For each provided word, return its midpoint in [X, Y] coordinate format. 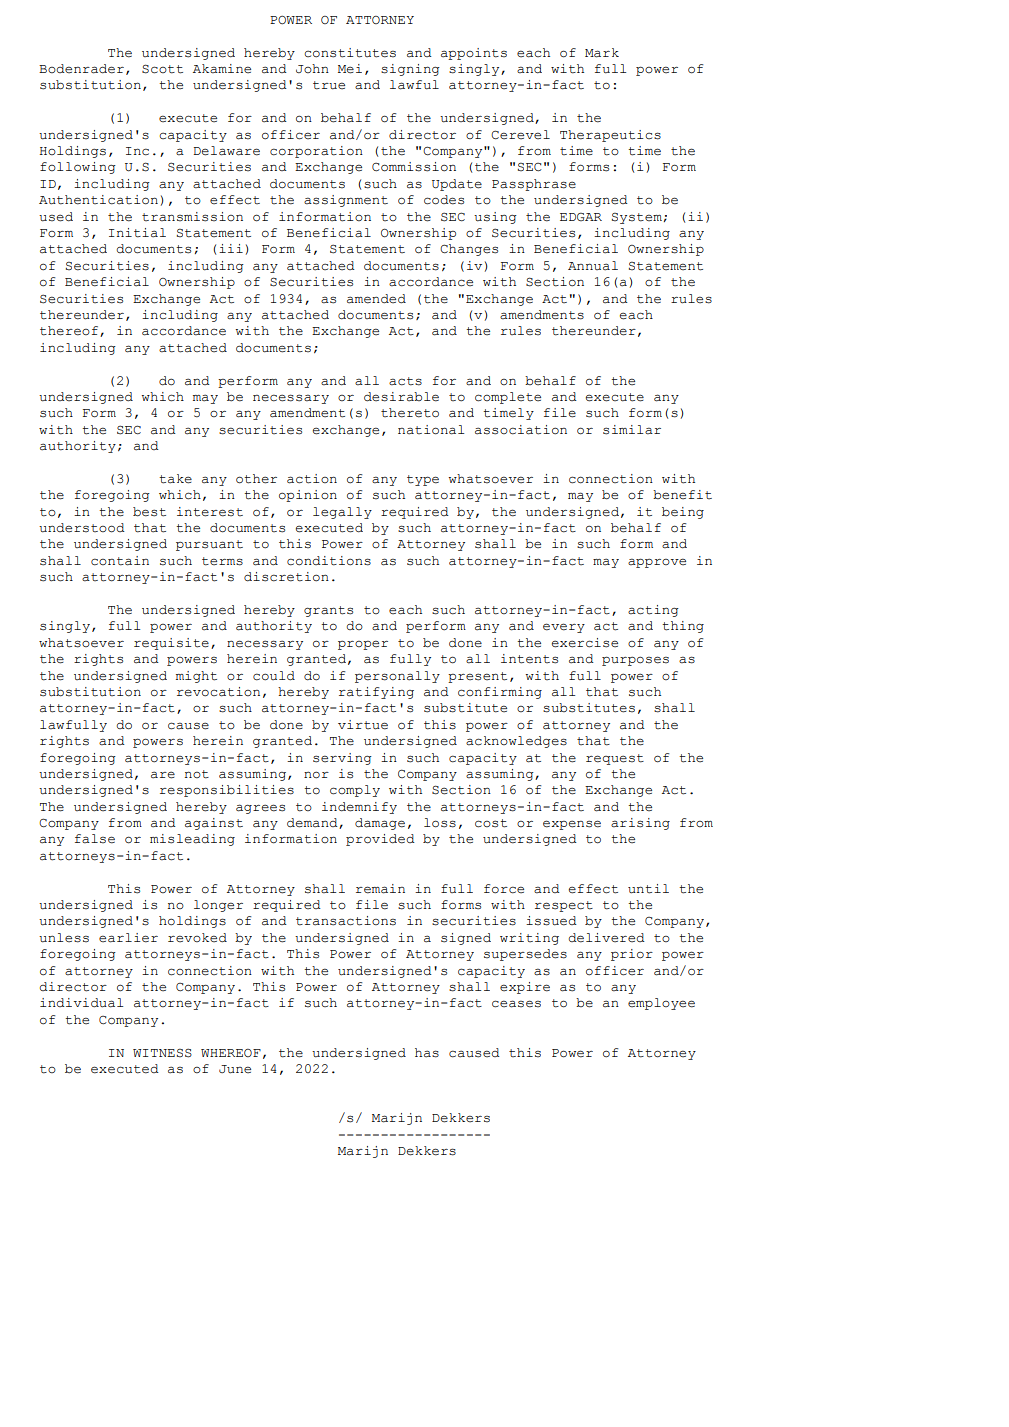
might [196, 677]
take [175, 479]
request [615, 759]
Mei [350, 69]
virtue [363, 725]
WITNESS [162, 1053]
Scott [162, 69]
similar [632, 430]
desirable [401, 397]
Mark [602, 53]
